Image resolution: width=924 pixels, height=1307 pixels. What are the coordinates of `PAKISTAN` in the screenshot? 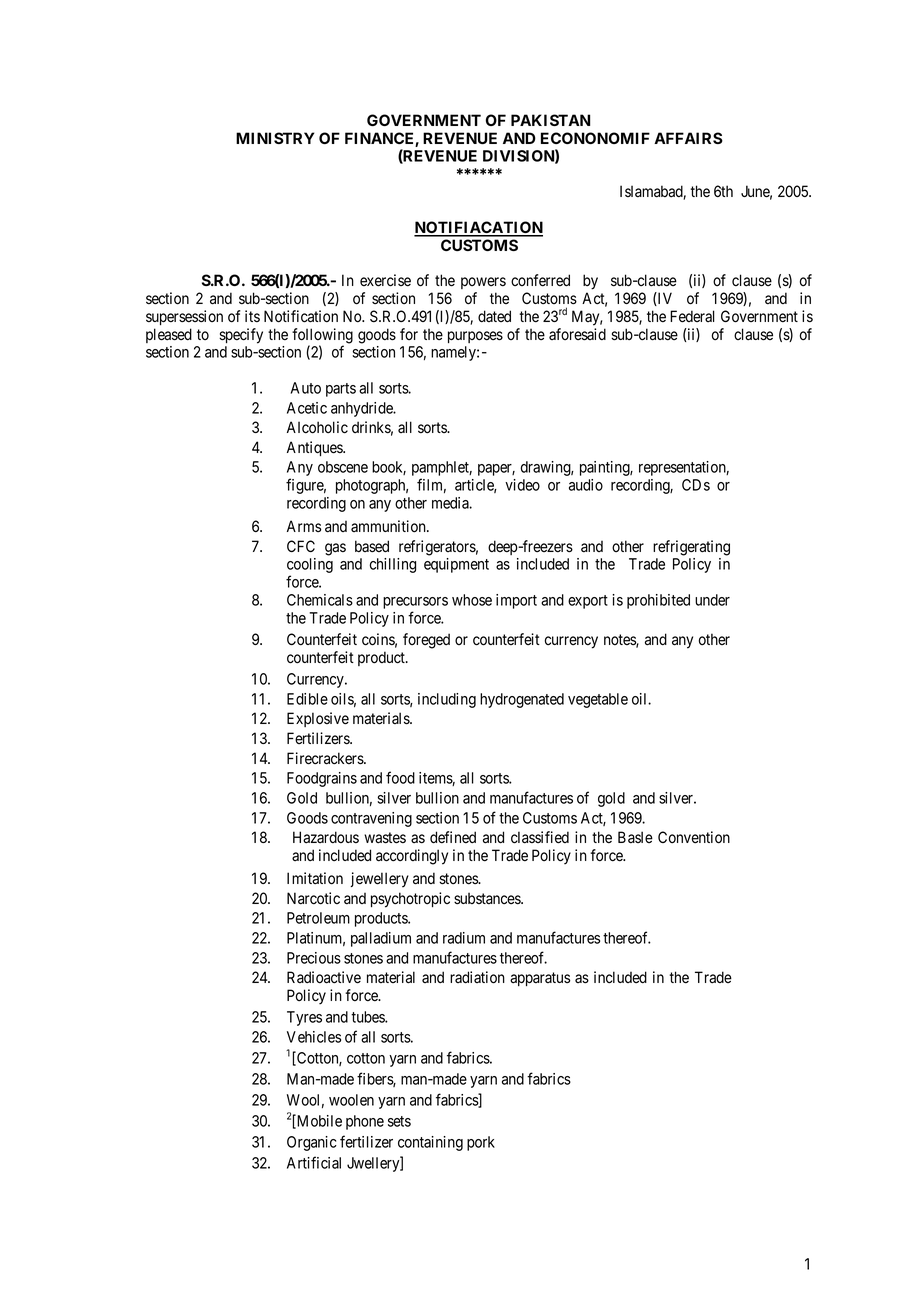 It's located at (550, 120).
